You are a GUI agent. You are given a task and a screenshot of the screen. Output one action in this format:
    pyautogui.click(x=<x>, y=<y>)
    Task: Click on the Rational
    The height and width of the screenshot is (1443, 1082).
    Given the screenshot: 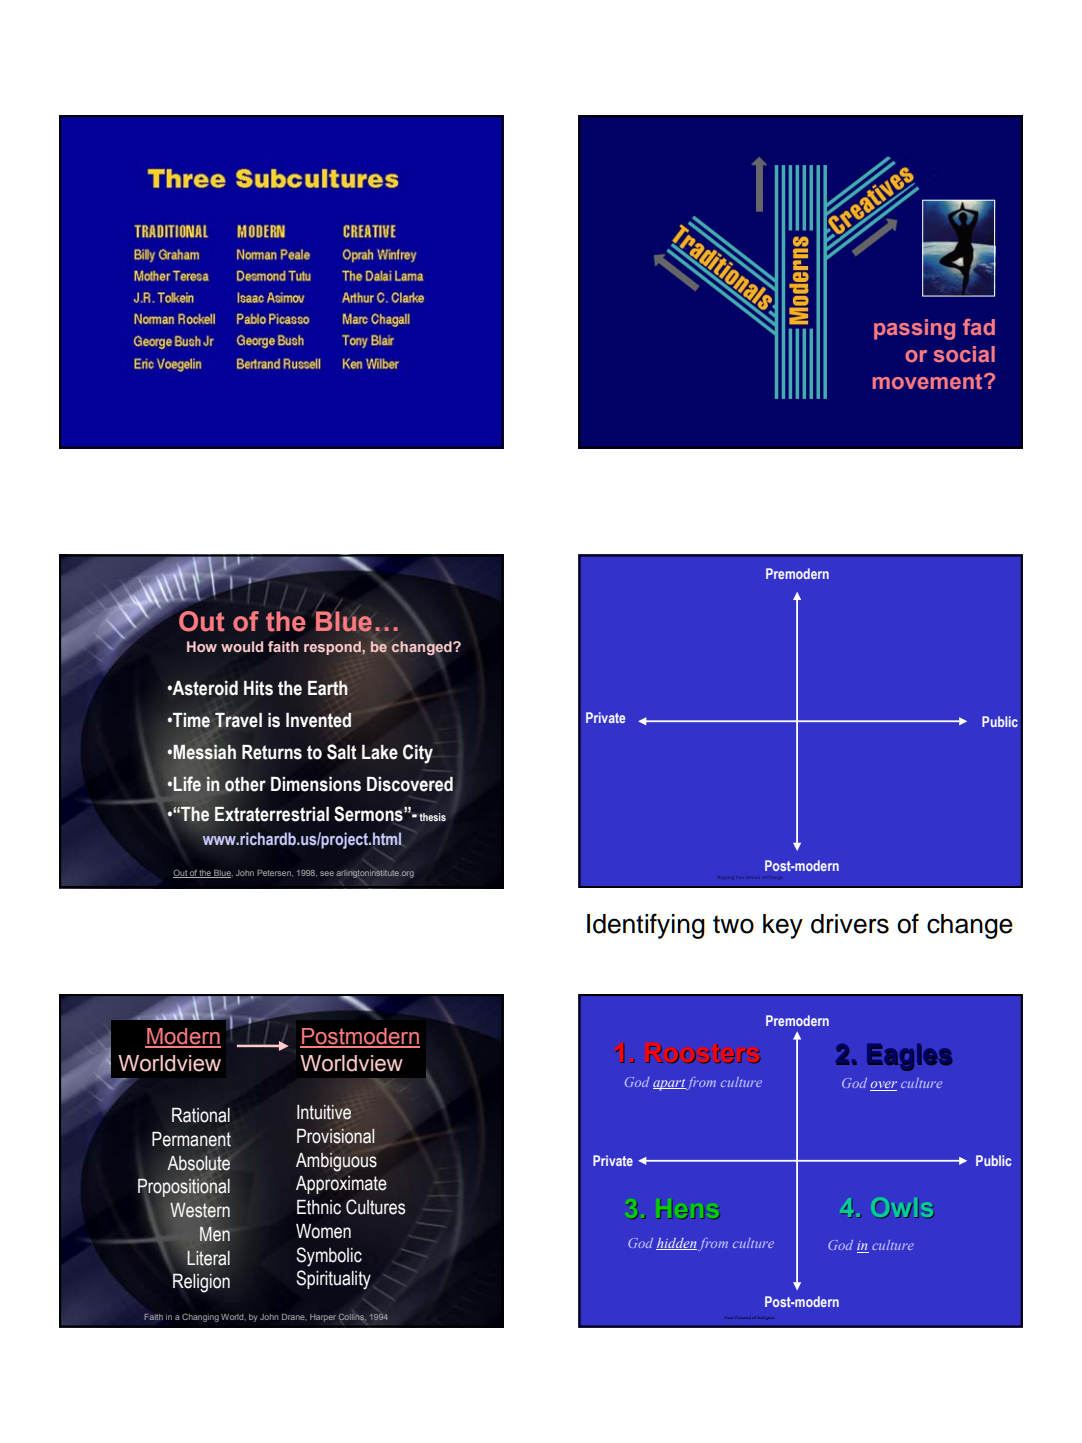 What is the action you would take?
    pyautogui.click(x=201, y=1115)
